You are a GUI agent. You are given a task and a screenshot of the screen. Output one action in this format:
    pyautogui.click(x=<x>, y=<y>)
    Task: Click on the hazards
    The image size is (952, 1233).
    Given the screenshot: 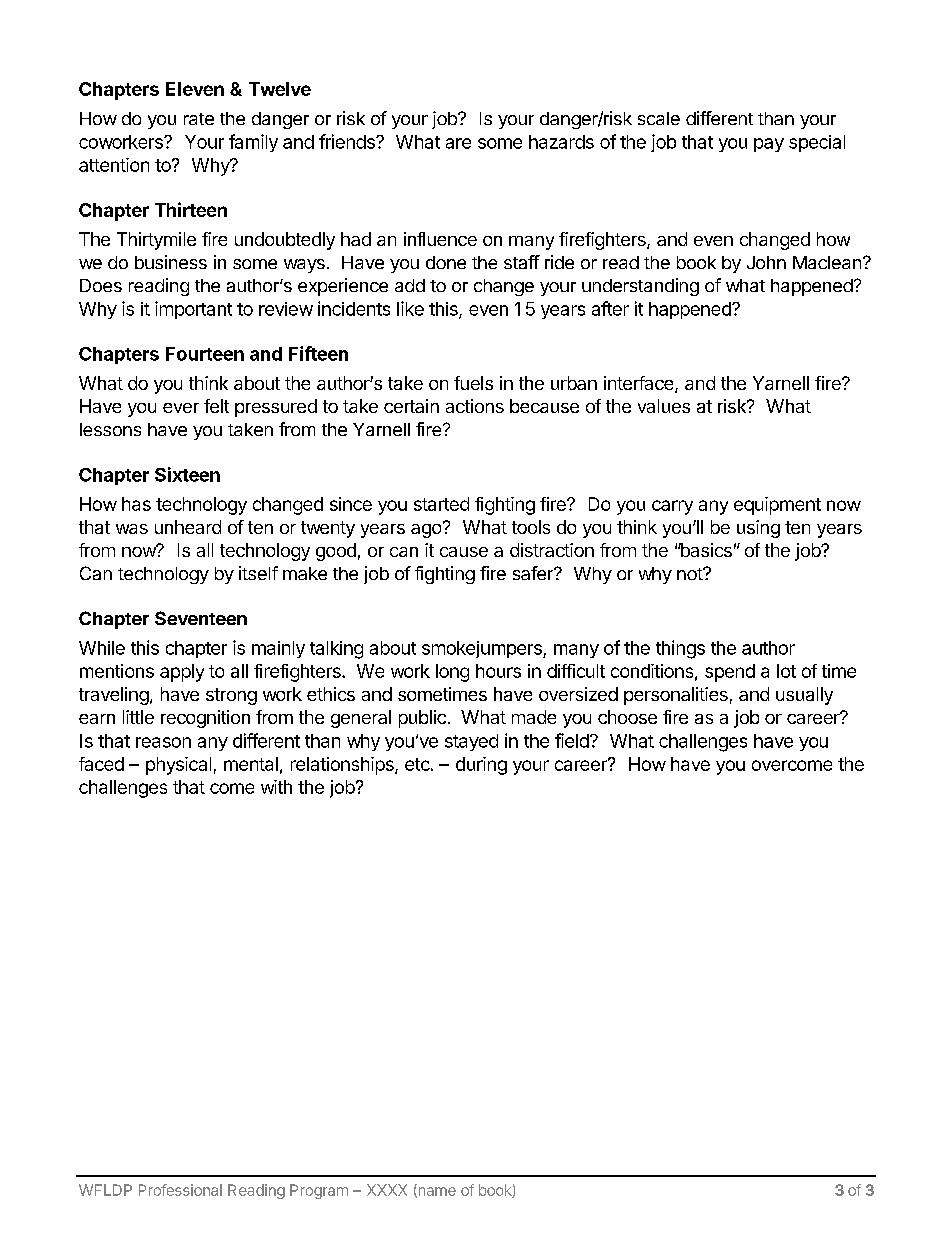 What is the action you would take?
    pyautogui.click(x=561, y=142)
